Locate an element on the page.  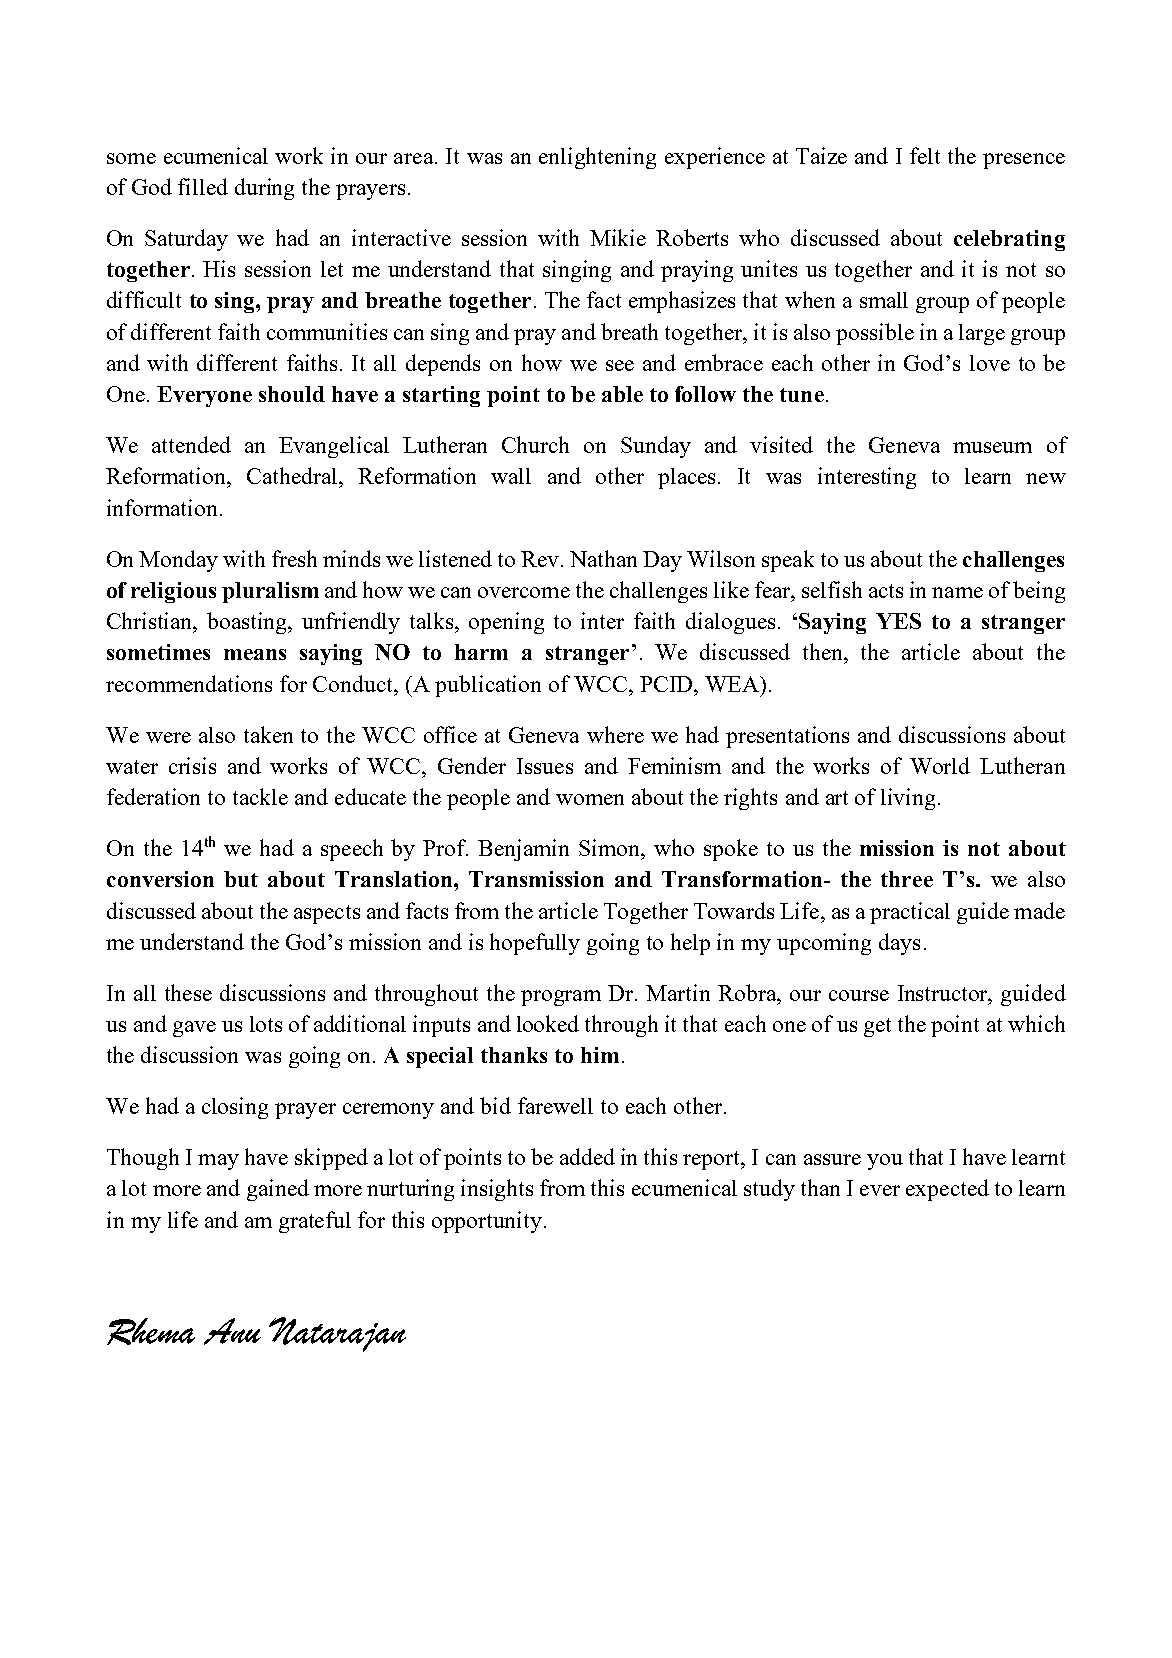
felt is located at coordinates (925, 155).
